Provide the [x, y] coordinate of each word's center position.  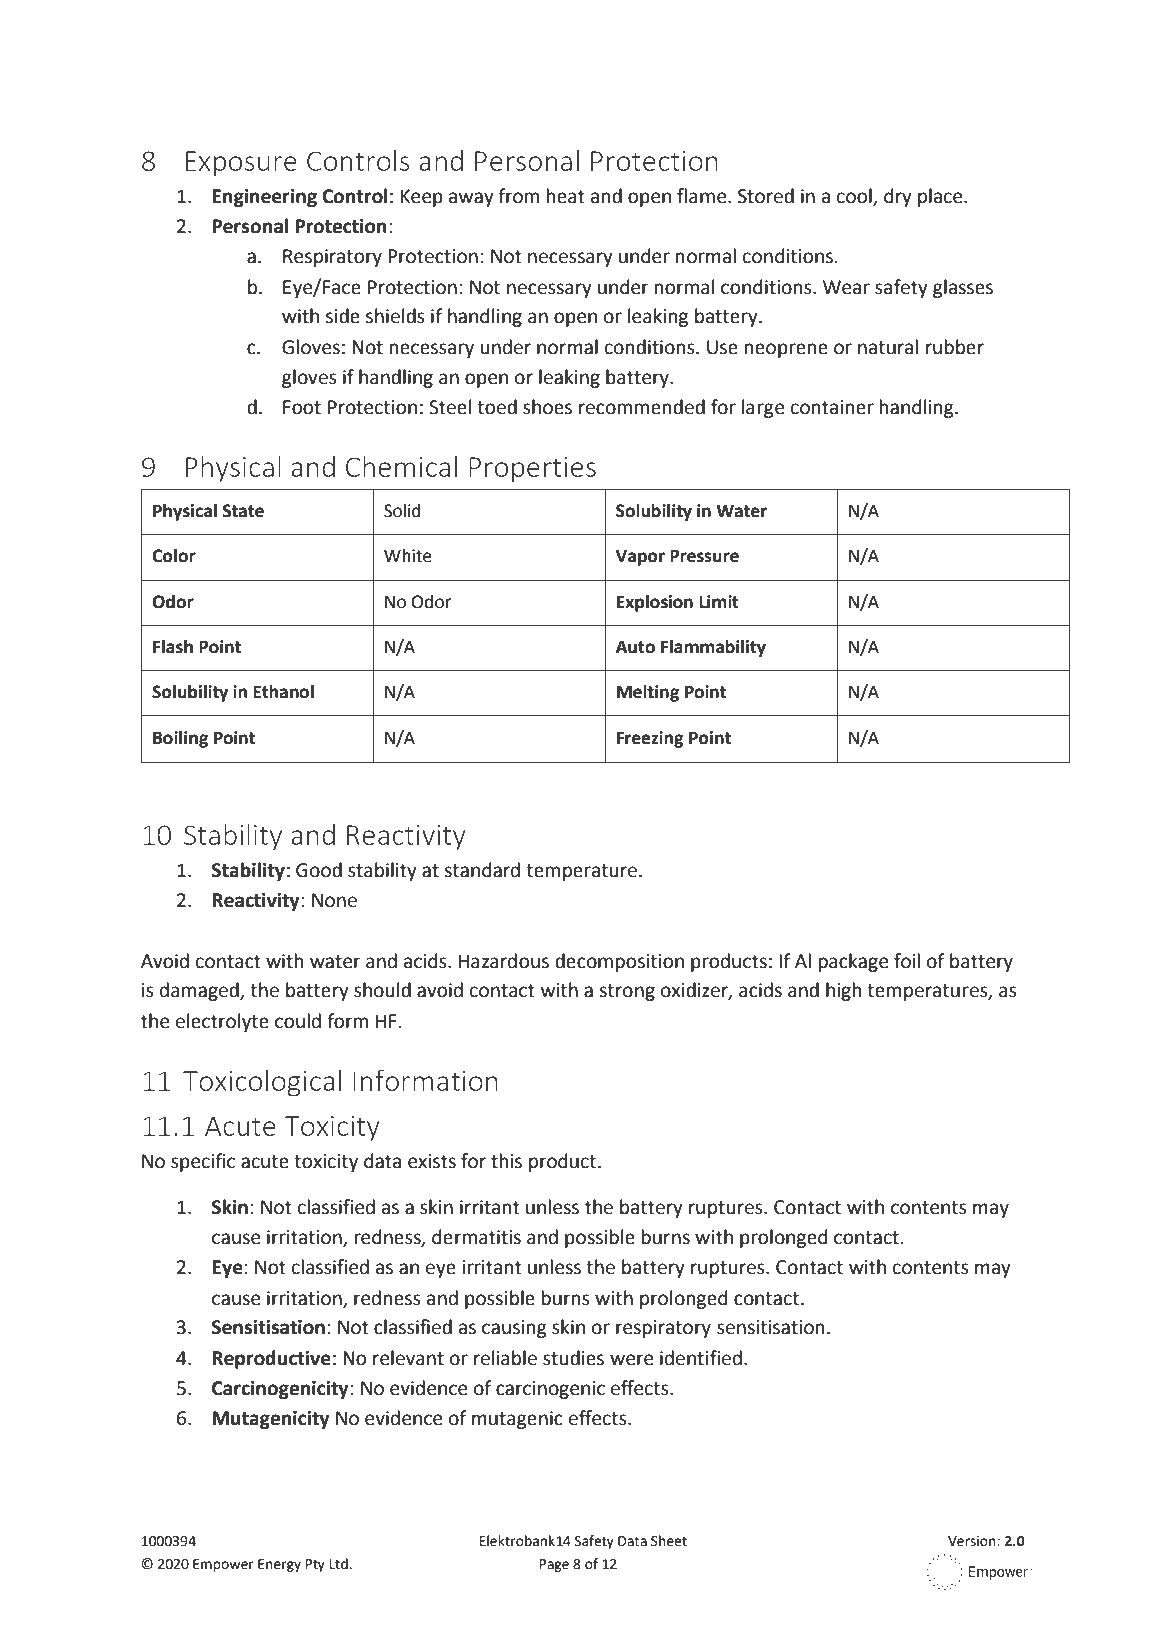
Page [554, 1565]
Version [973, 1541]
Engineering [264, 198]
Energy [279, 1565]
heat [566, 196]
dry [898, 197]
